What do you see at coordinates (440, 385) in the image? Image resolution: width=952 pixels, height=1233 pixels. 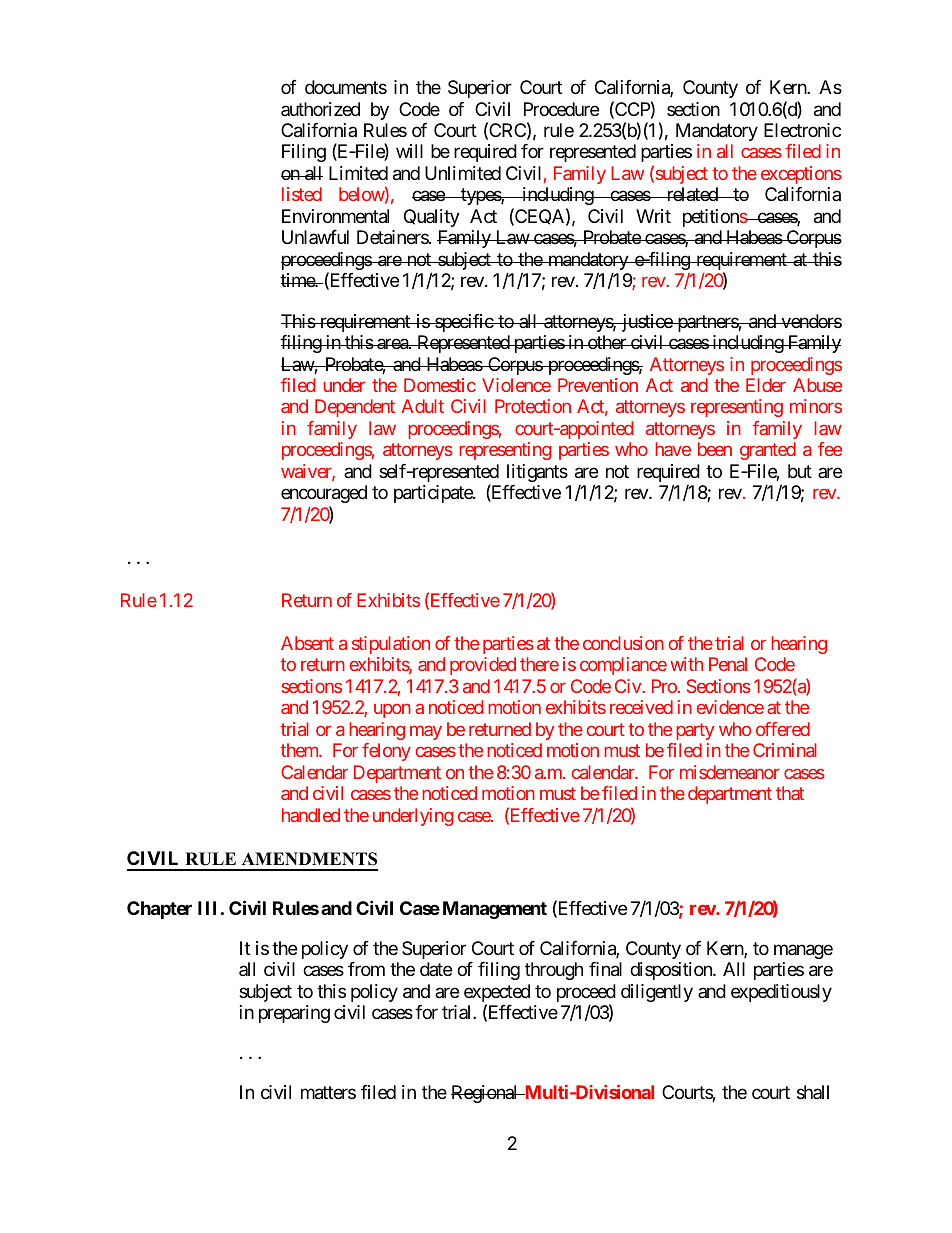 I see `Domestic` at bounding box center [440, 385].
